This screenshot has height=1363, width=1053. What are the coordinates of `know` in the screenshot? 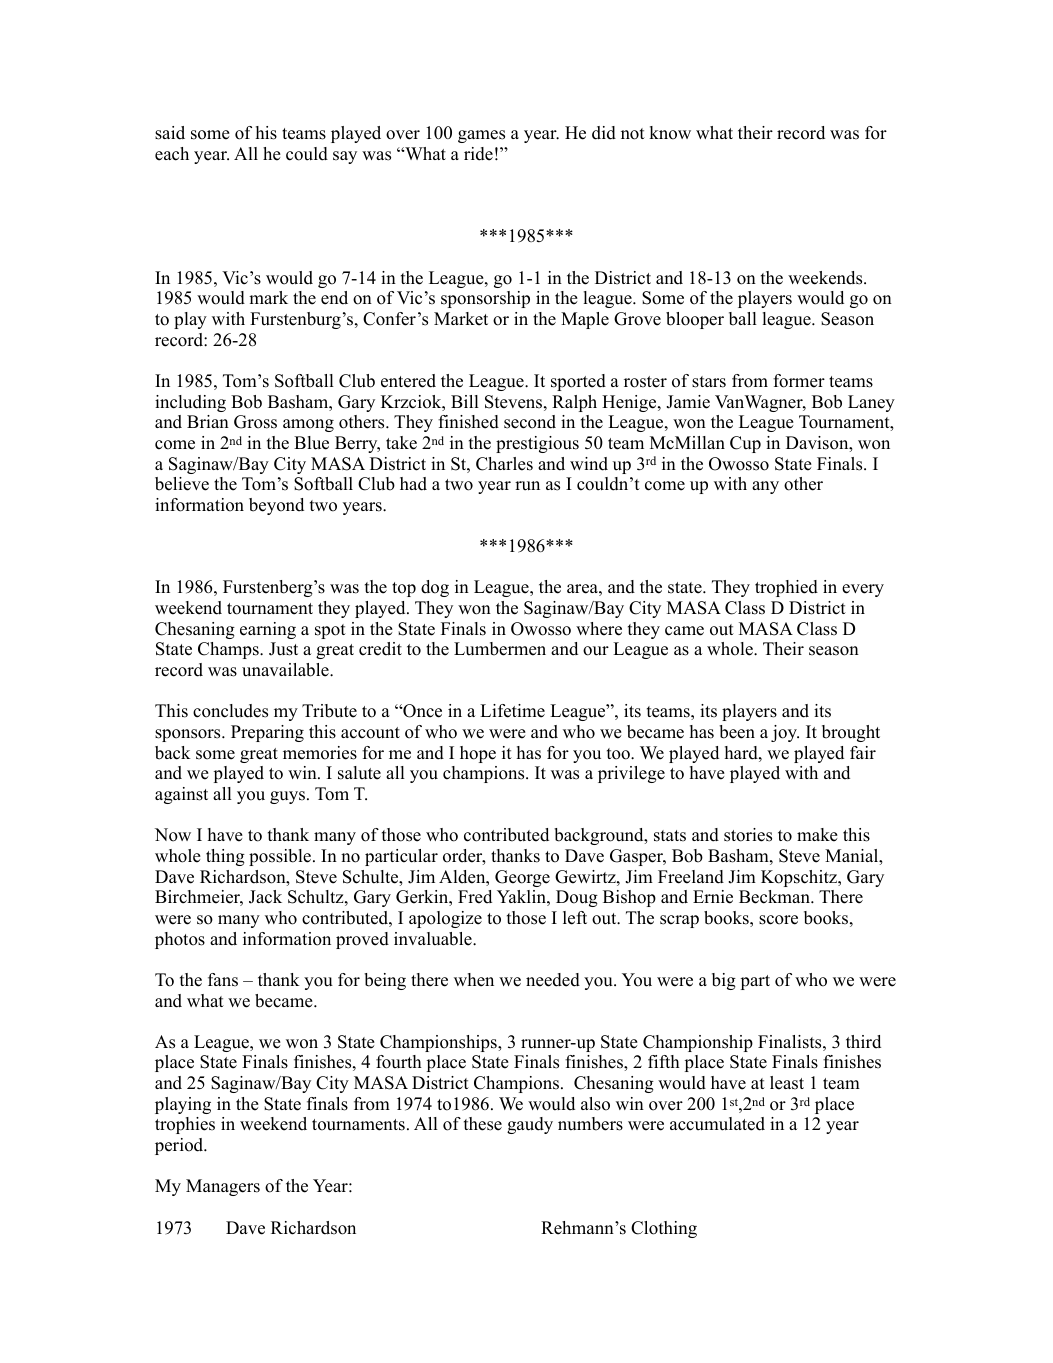 It's located at (670, 133).
